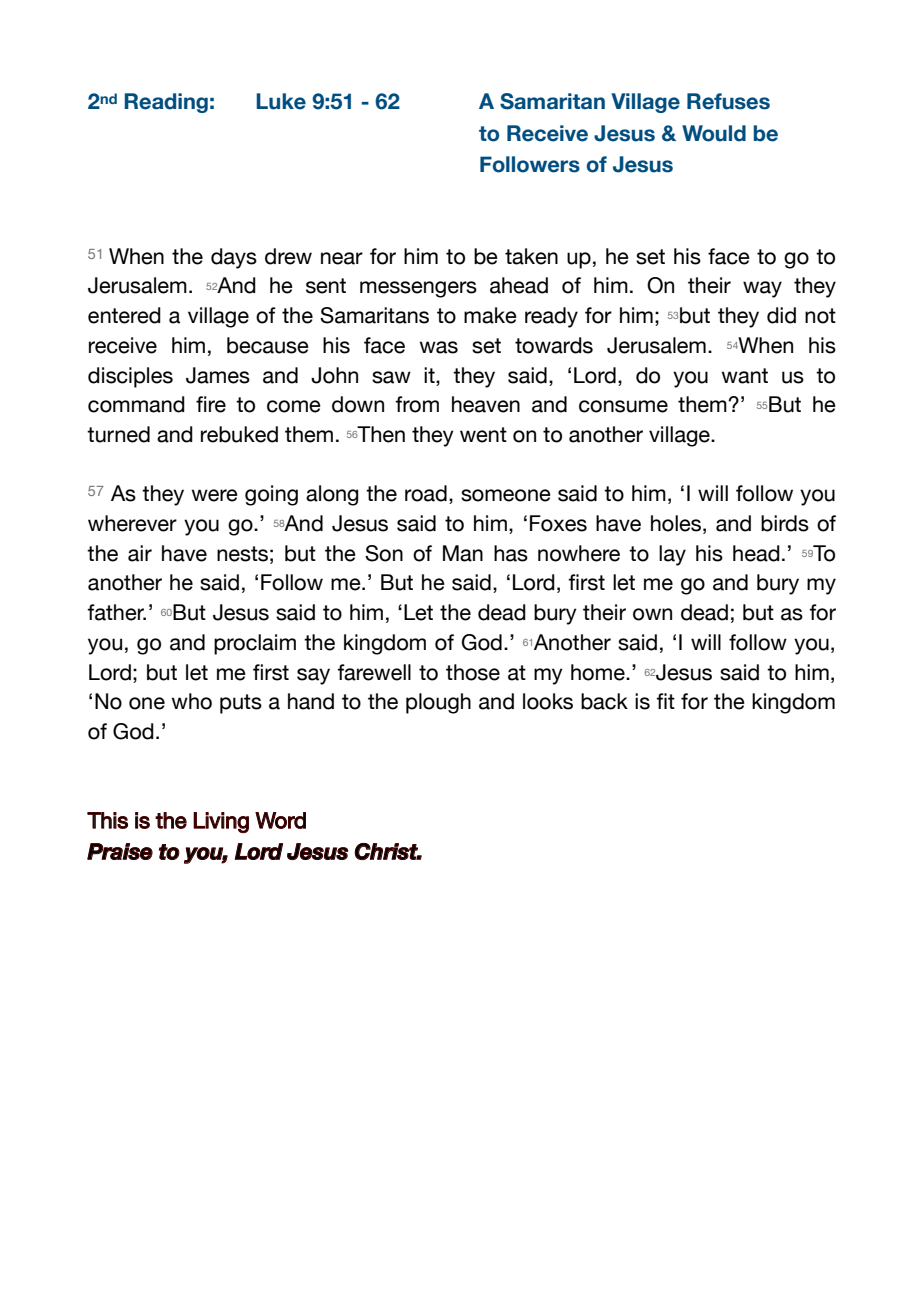  Describe the element at coordinates (281, 101) in the screenshot. I see `Luke` at that location.
